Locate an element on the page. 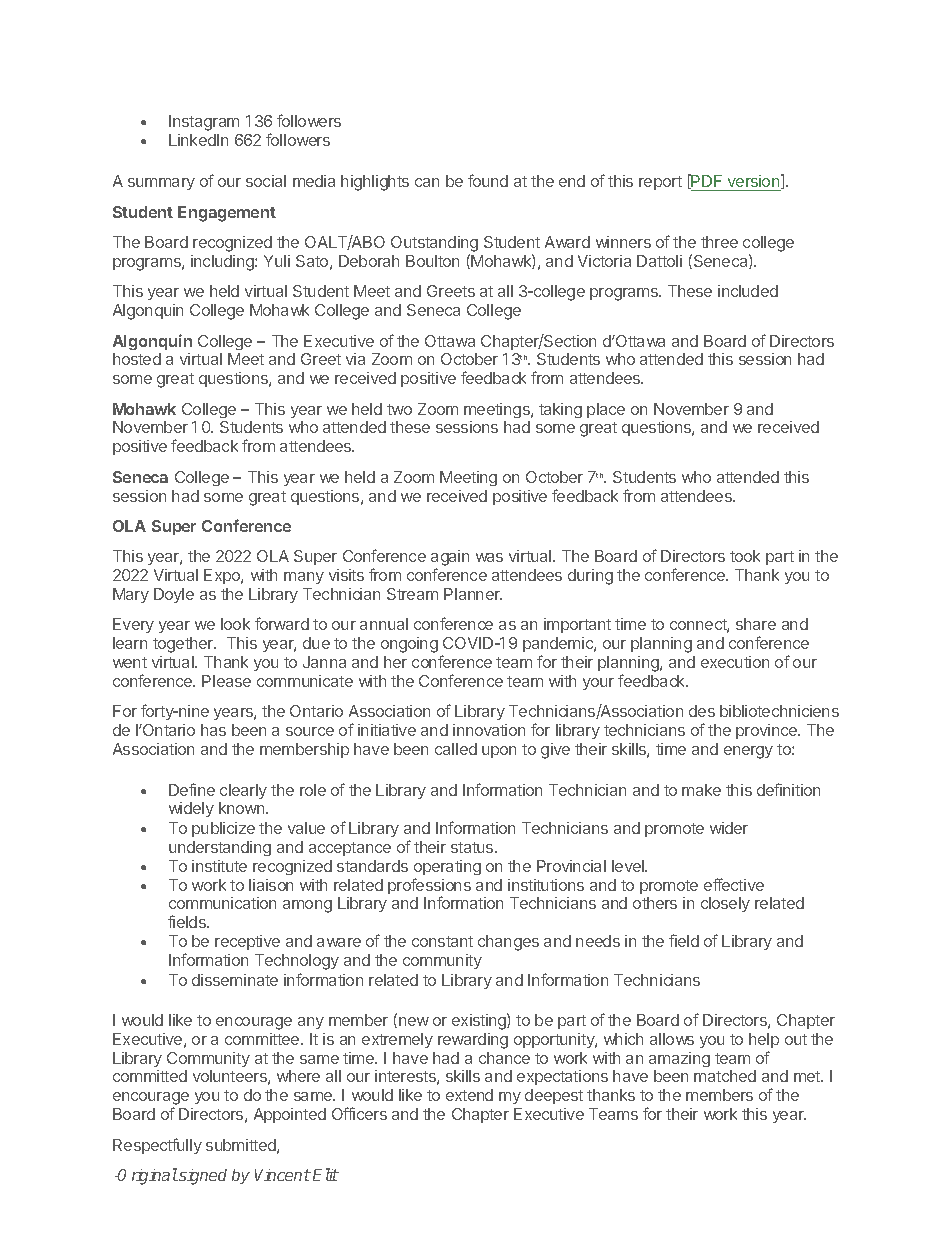  communication is located at coordinates (222, 903).
